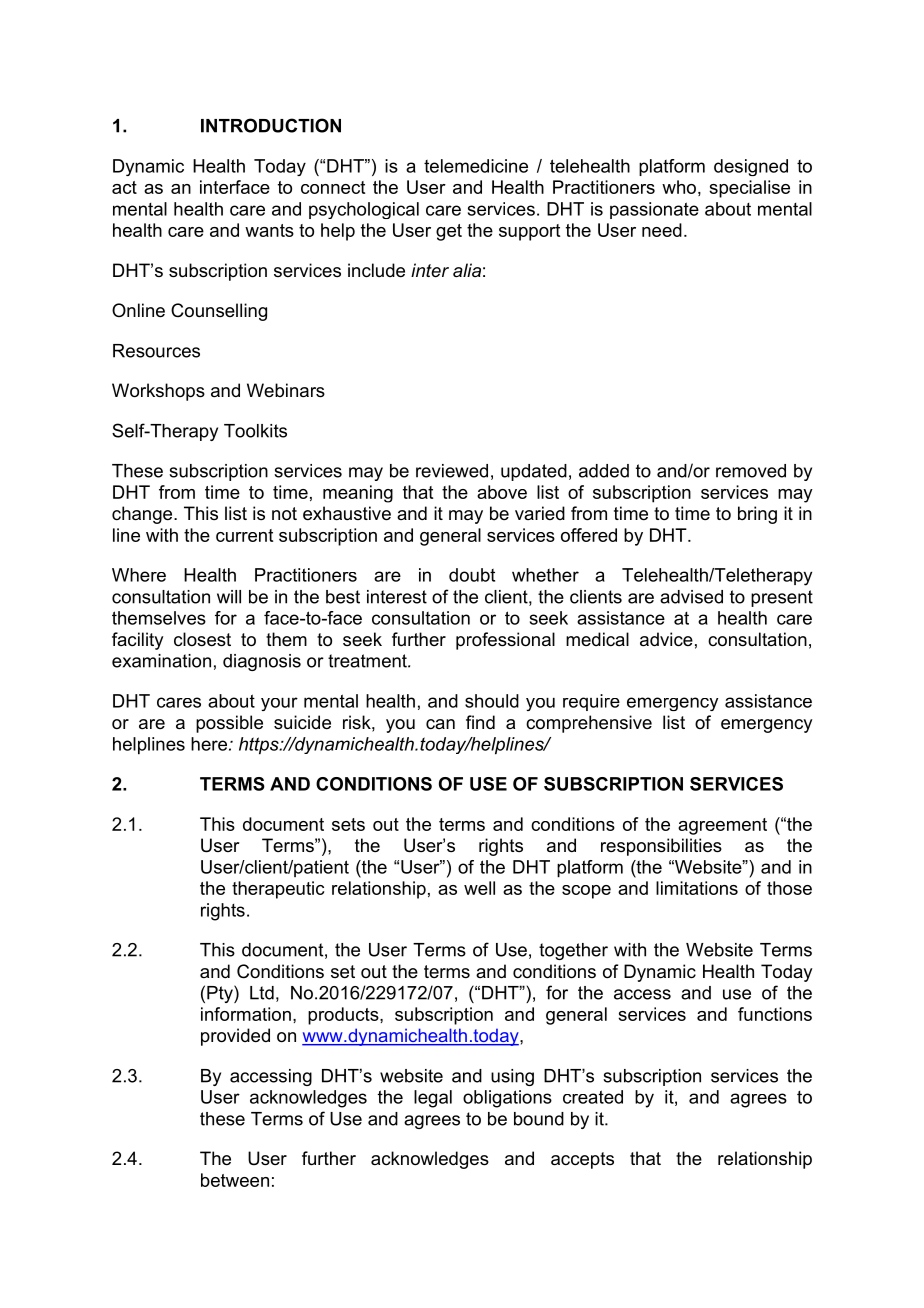 This screenshot has width=924, height=1308. Describe the element at coordinates (433, 1099) in the screenshot. I see `legal` at that location.
